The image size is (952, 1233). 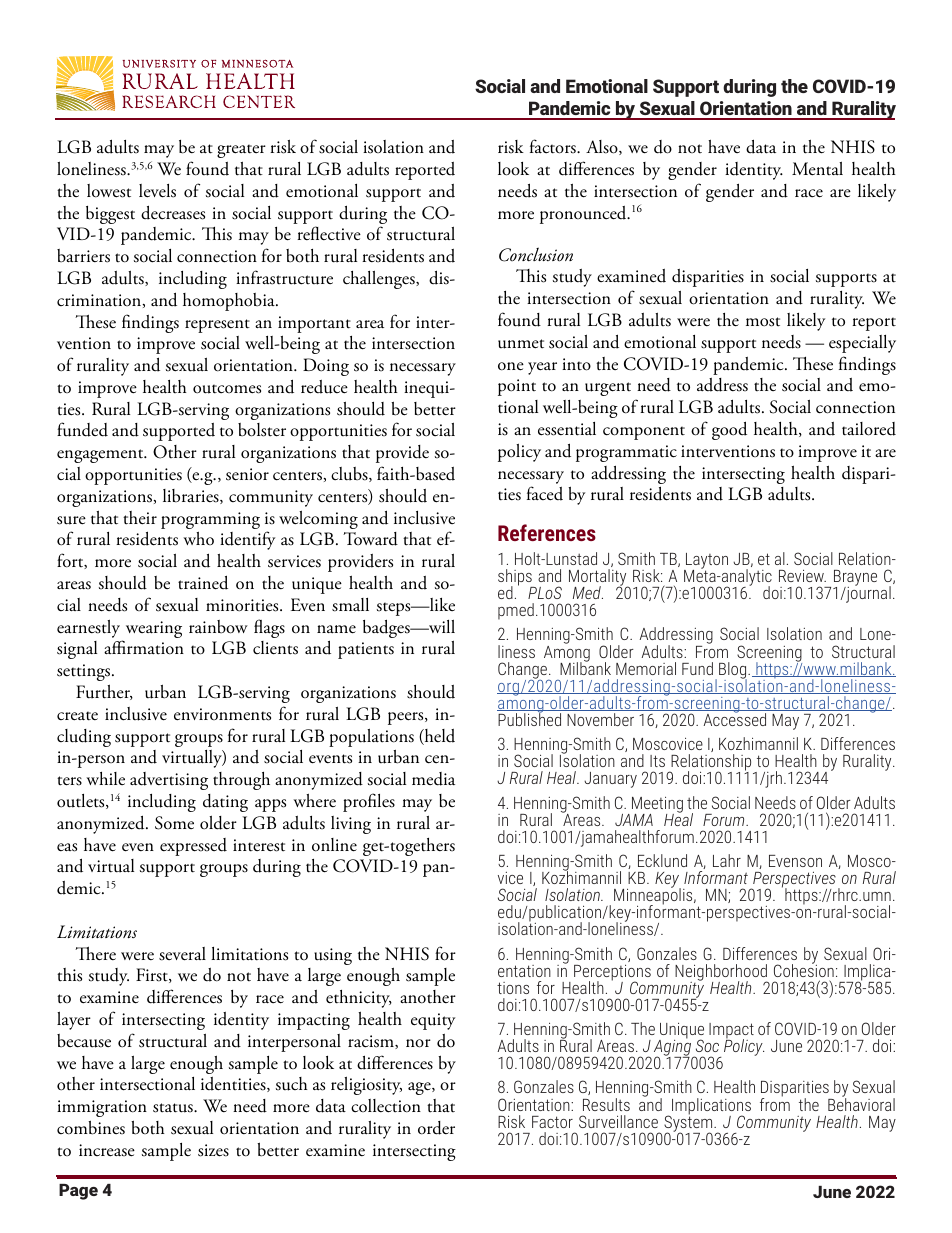 I want to click on System, so click(x=689, y=1123).
